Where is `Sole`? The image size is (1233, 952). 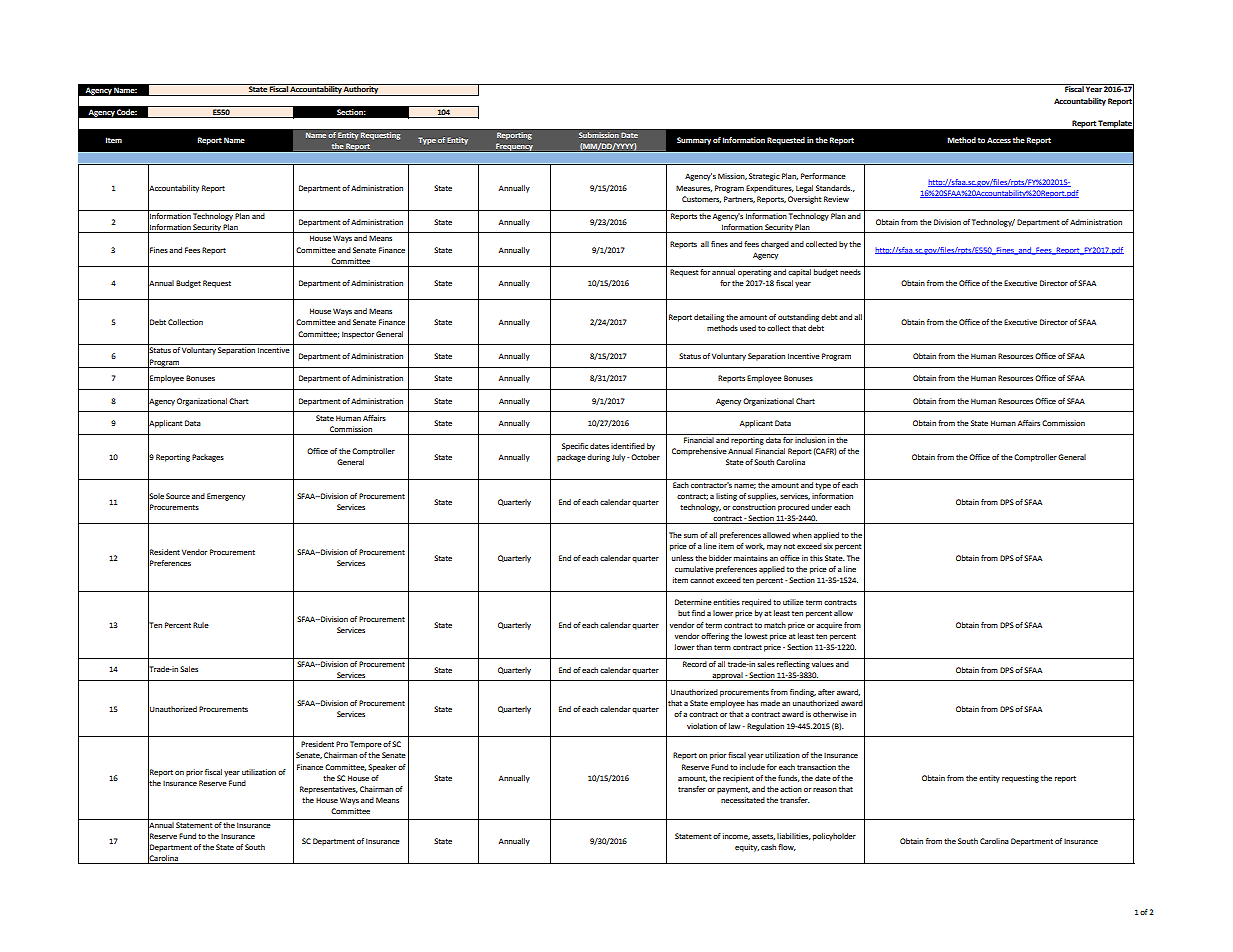
Sole is located at coordinates (156, 496).
